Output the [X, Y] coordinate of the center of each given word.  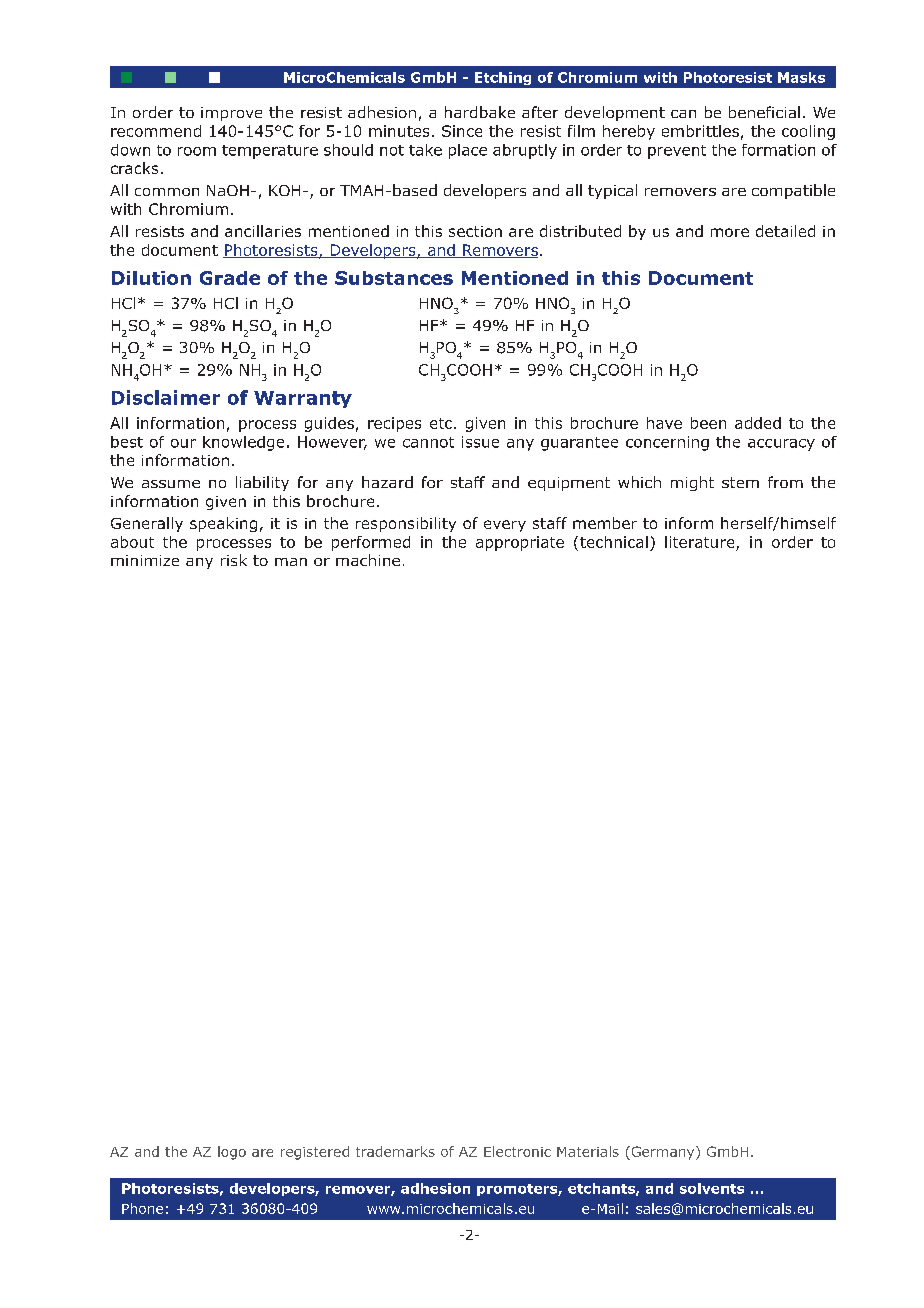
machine [368, 560]
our [183, 443]
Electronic [517, 1151]
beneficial [764, 112]
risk [234, 560]
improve [231, 114]
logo [232, 1153]
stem [740, 482]
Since [462, 131]
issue [480, 442]
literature [699, 542]
